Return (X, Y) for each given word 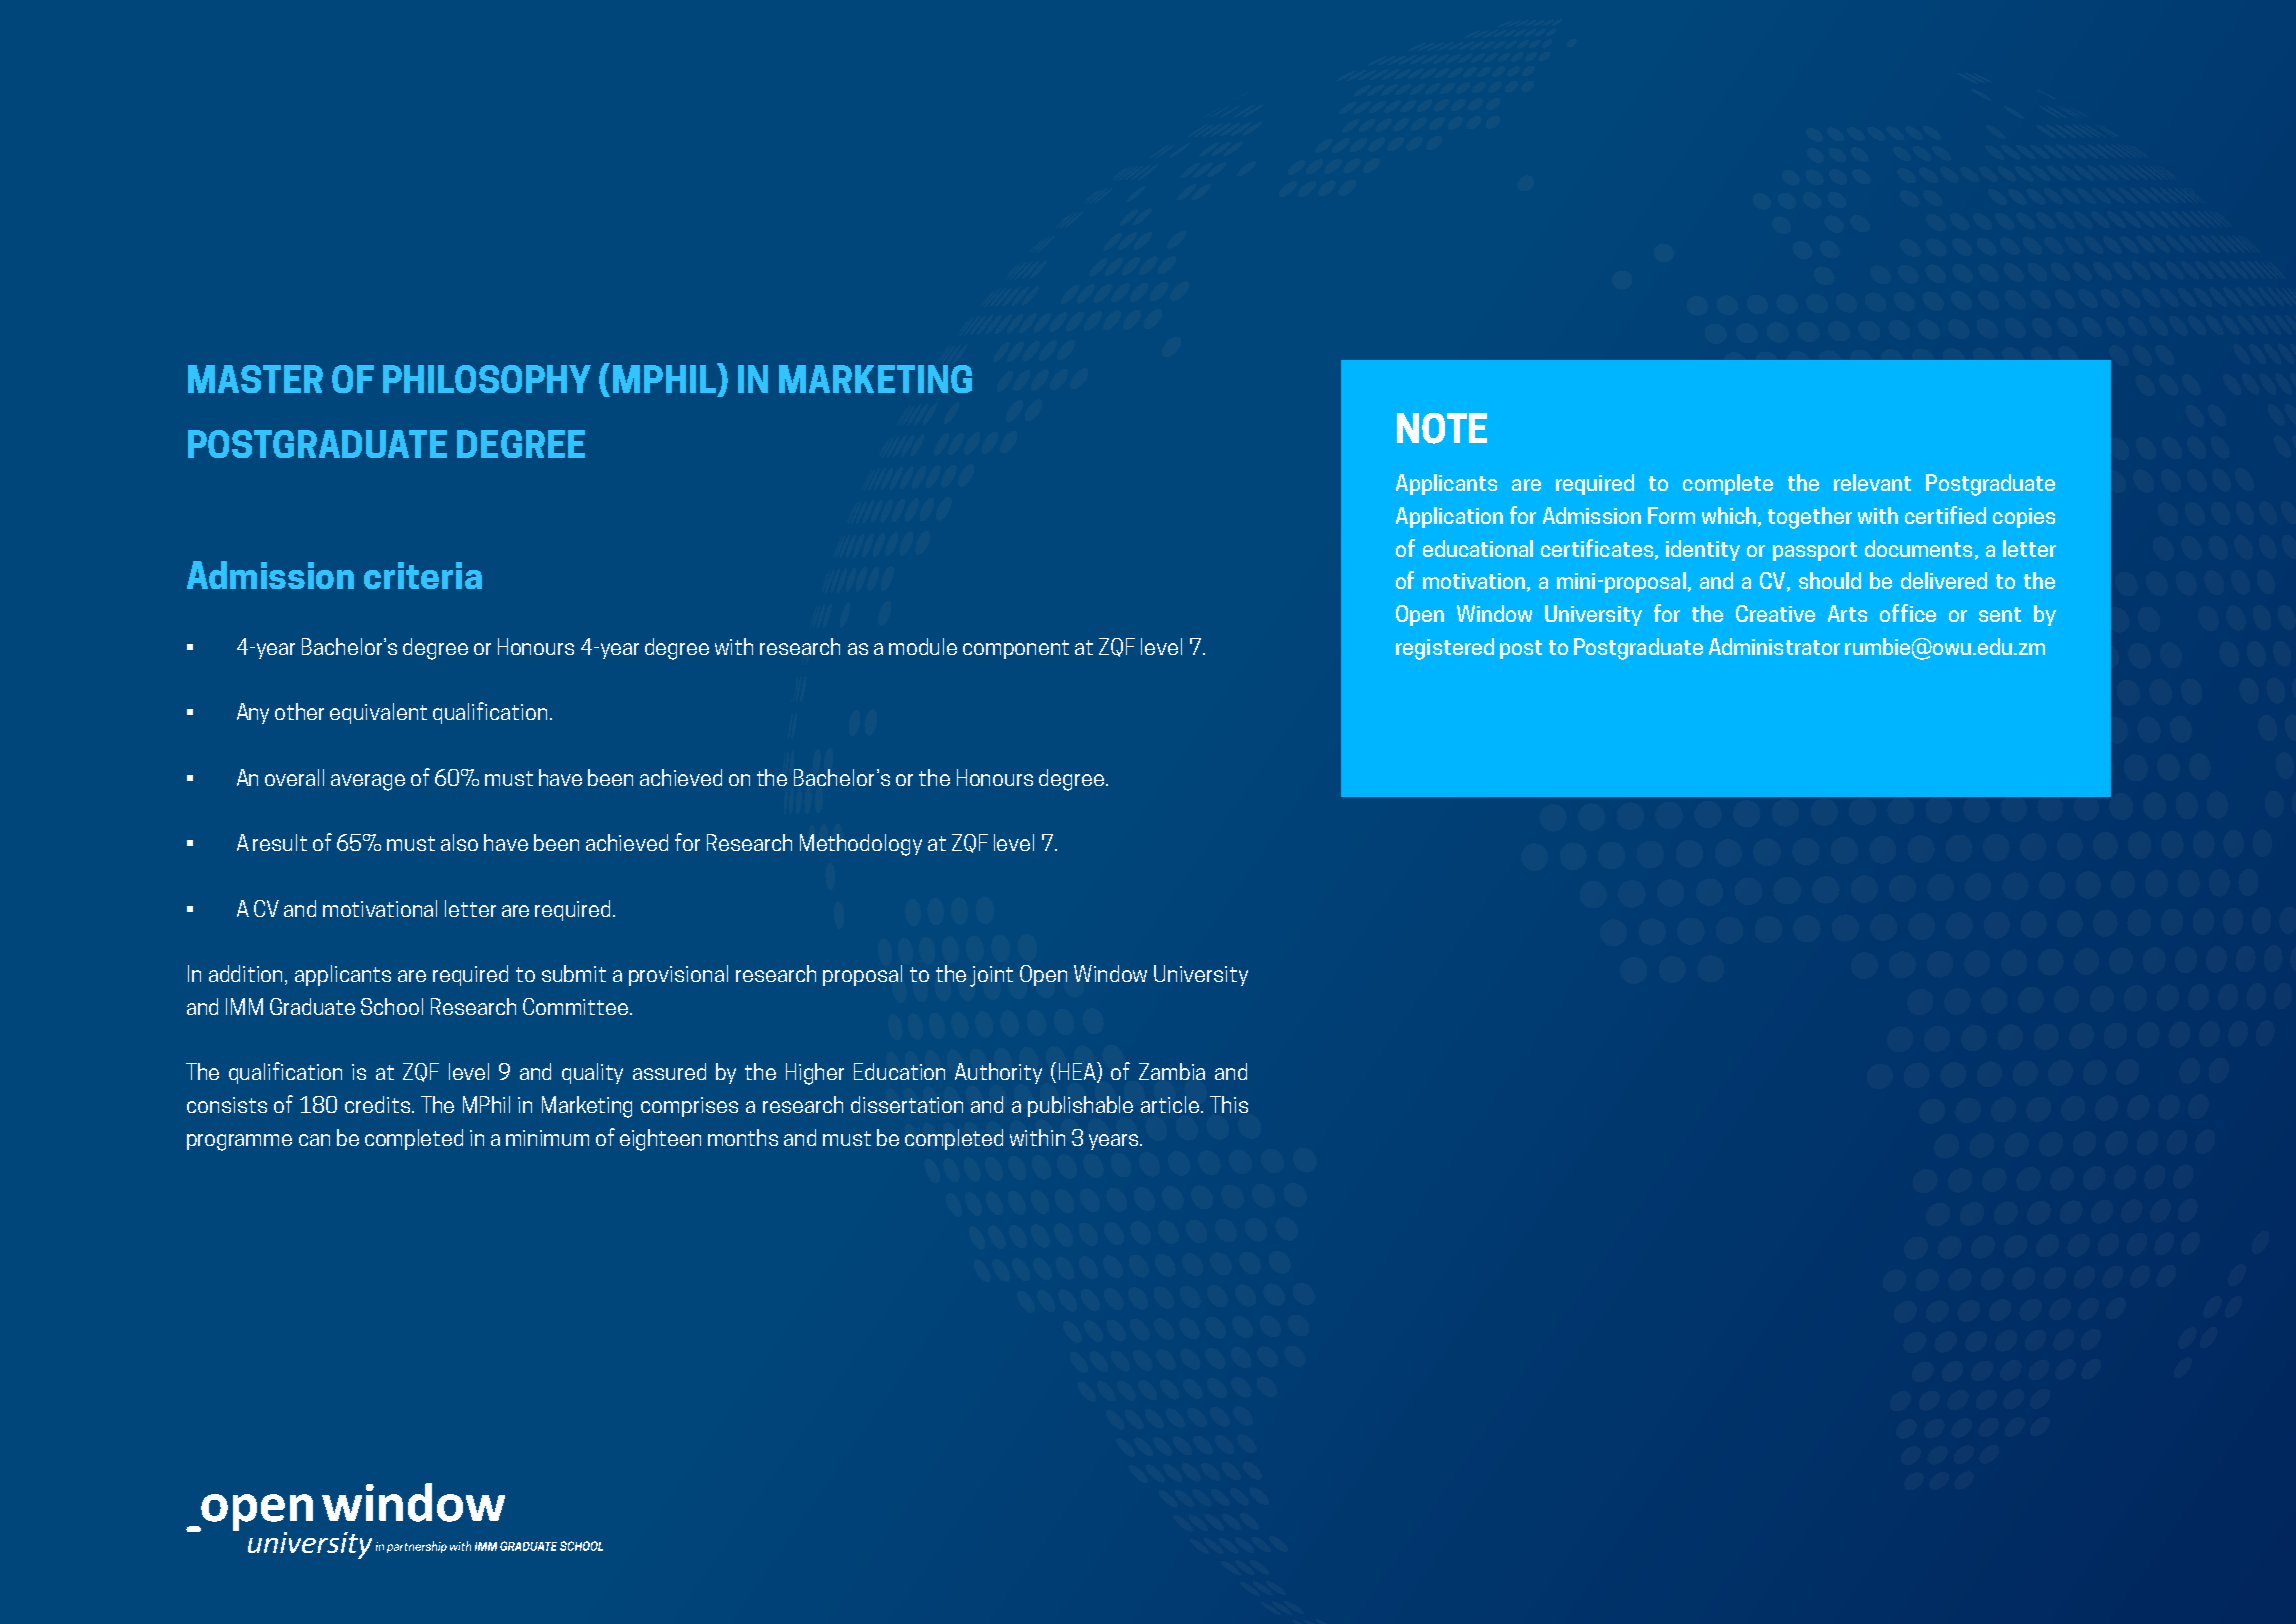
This (1229, 1104)
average (368, 782)
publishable (1080, 1106)
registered (1445, 649)
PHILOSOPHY (487, 379)
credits (379, 1104)
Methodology (861, 845)
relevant (1872, 482)
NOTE (1442, 428)
